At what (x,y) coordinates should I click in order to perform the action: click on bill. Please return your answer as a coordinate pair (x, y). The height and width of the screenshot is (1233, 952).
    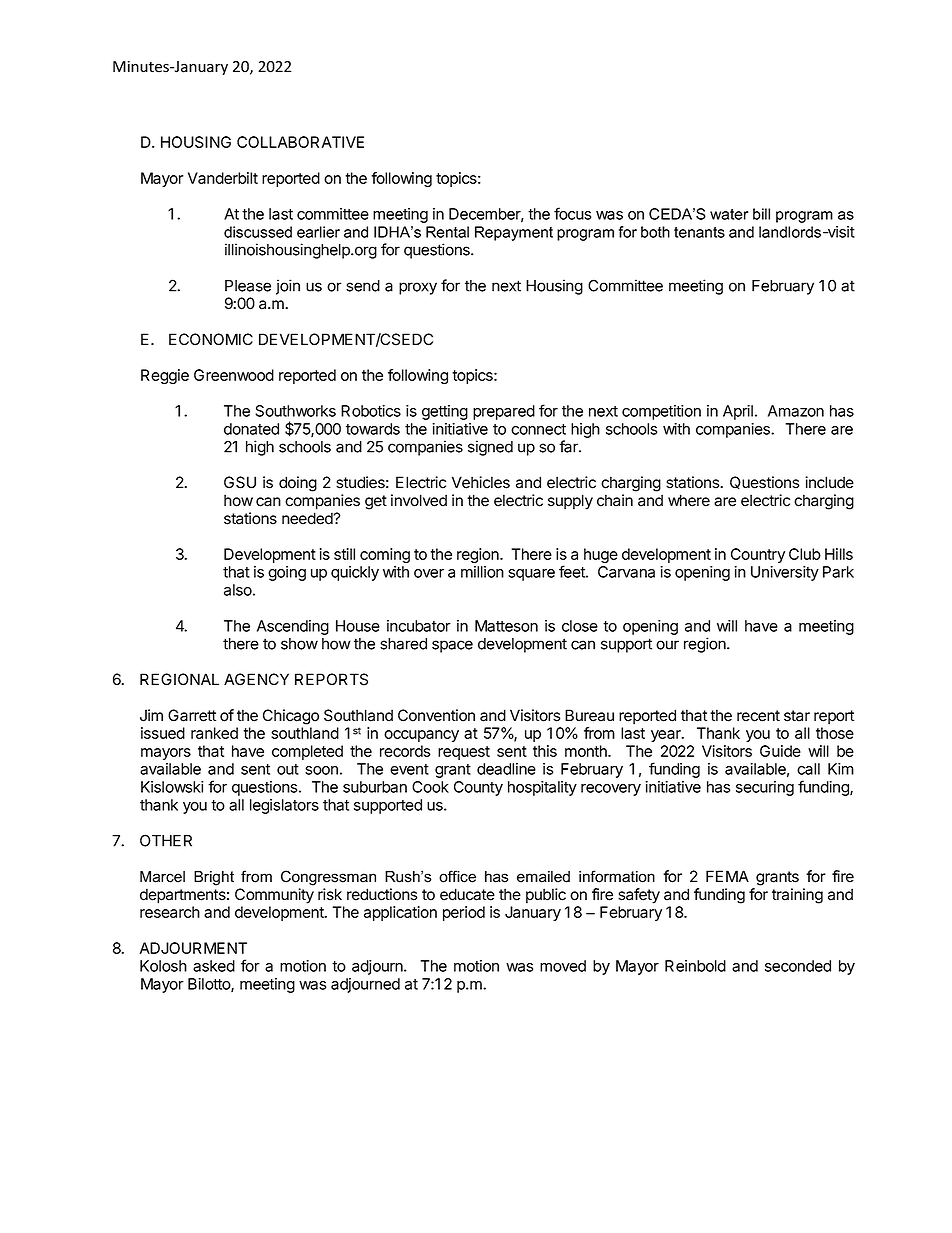
    Looking at the image, I should click on (761, 214).
